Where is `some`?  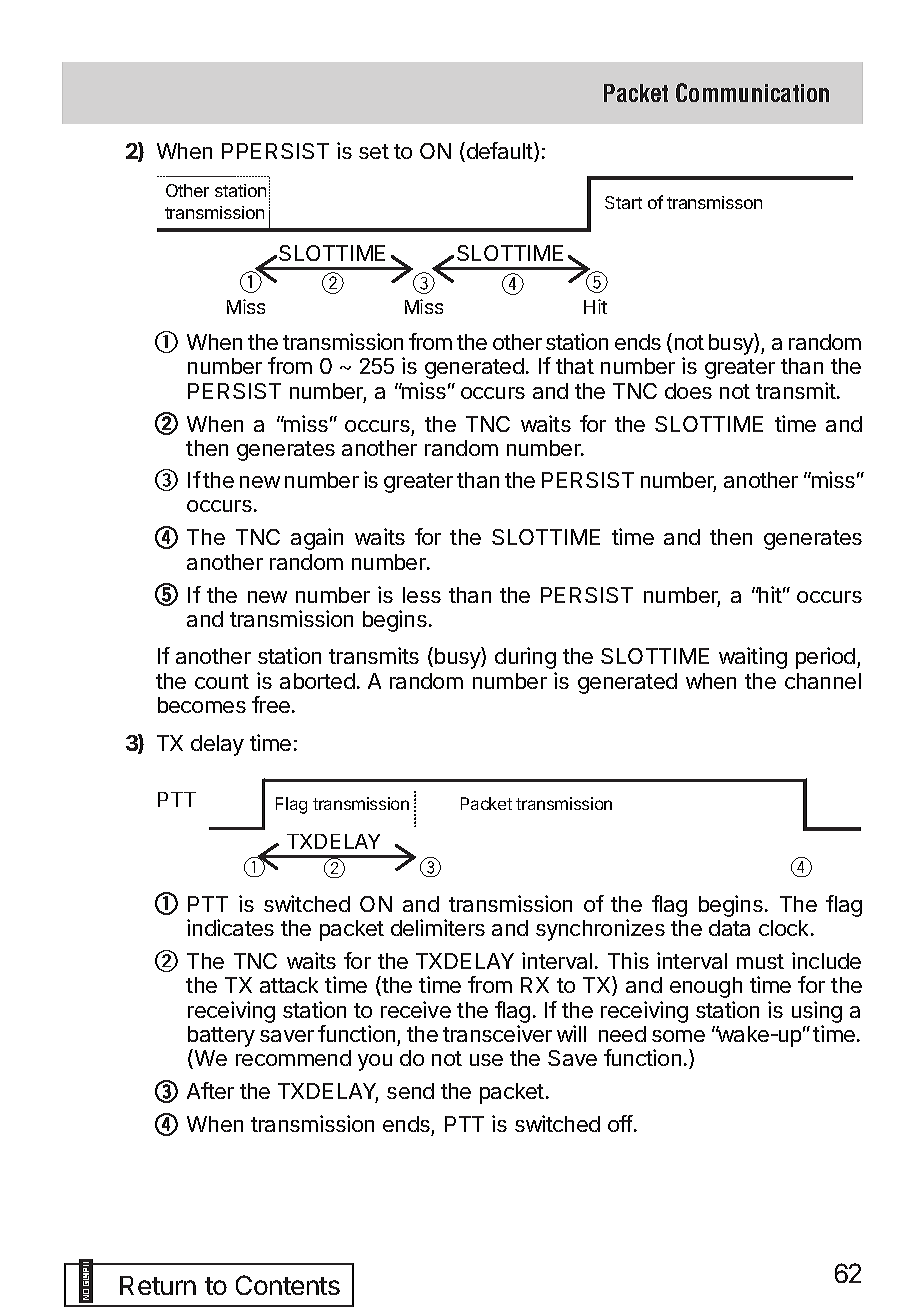 some is located at coordinates (678, 1036).
